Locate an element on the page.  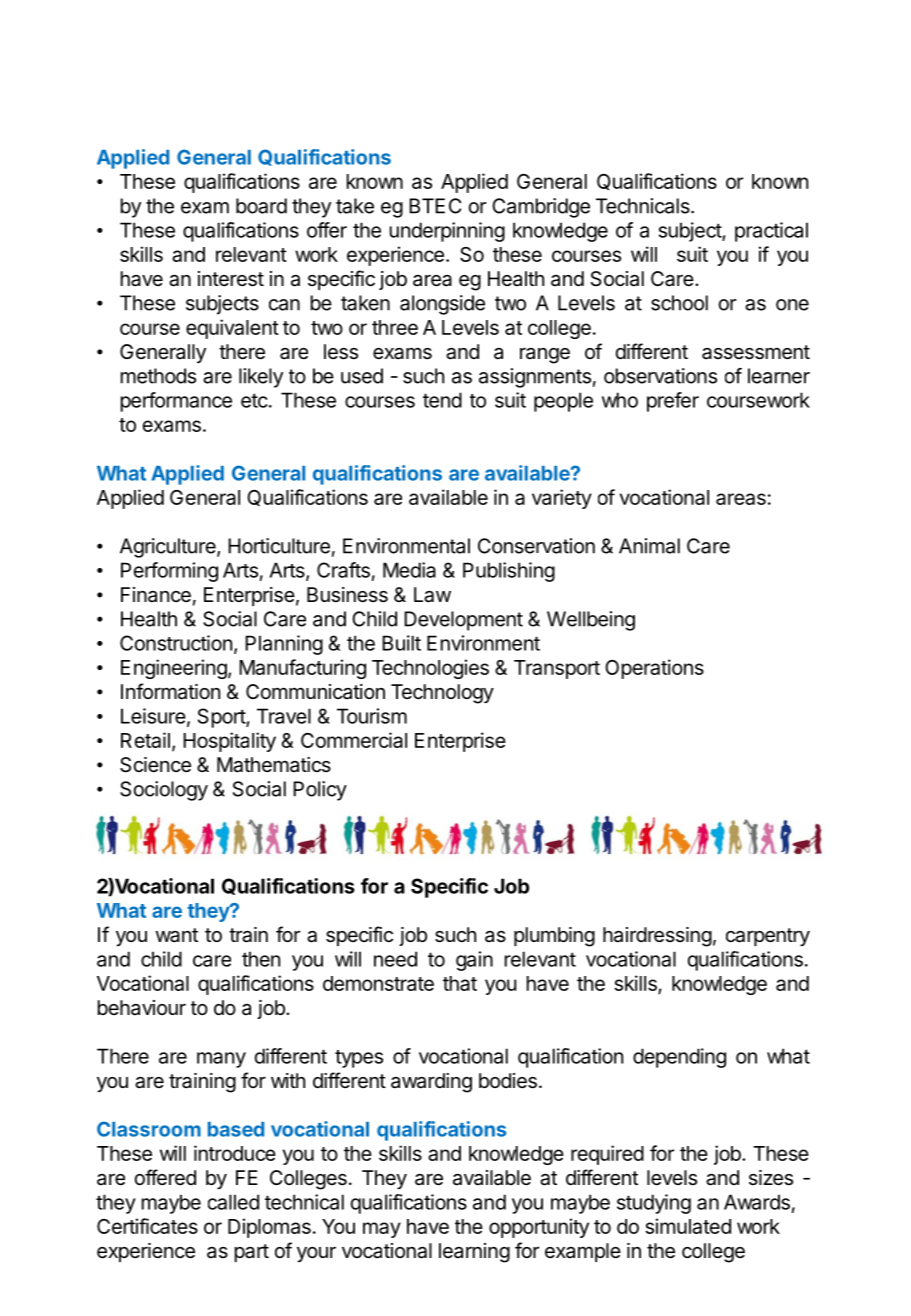
interest is located at coordinates (231, 279).
